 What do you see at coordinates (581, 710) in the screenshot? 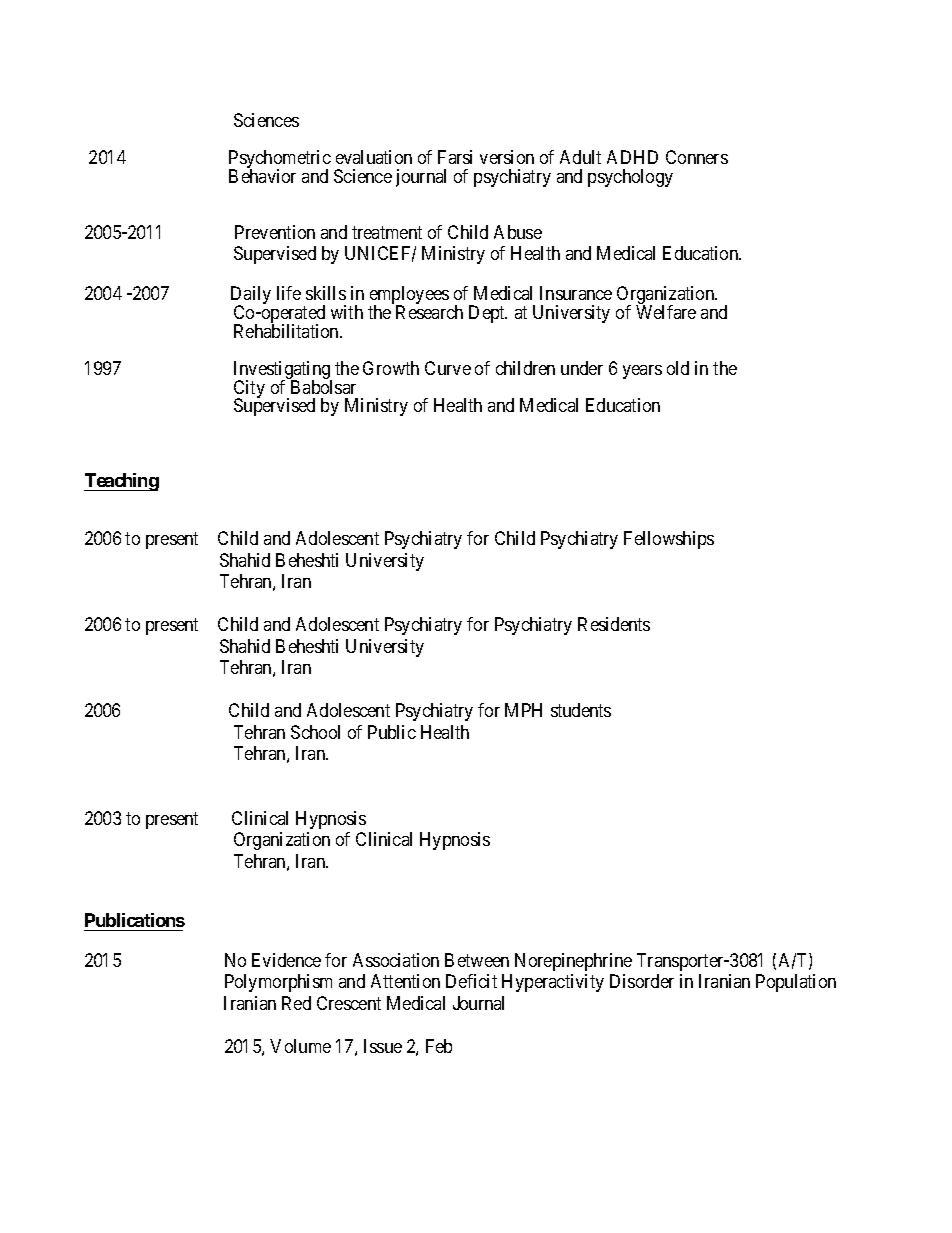
I see `students` at bounding box center [581, 710].
